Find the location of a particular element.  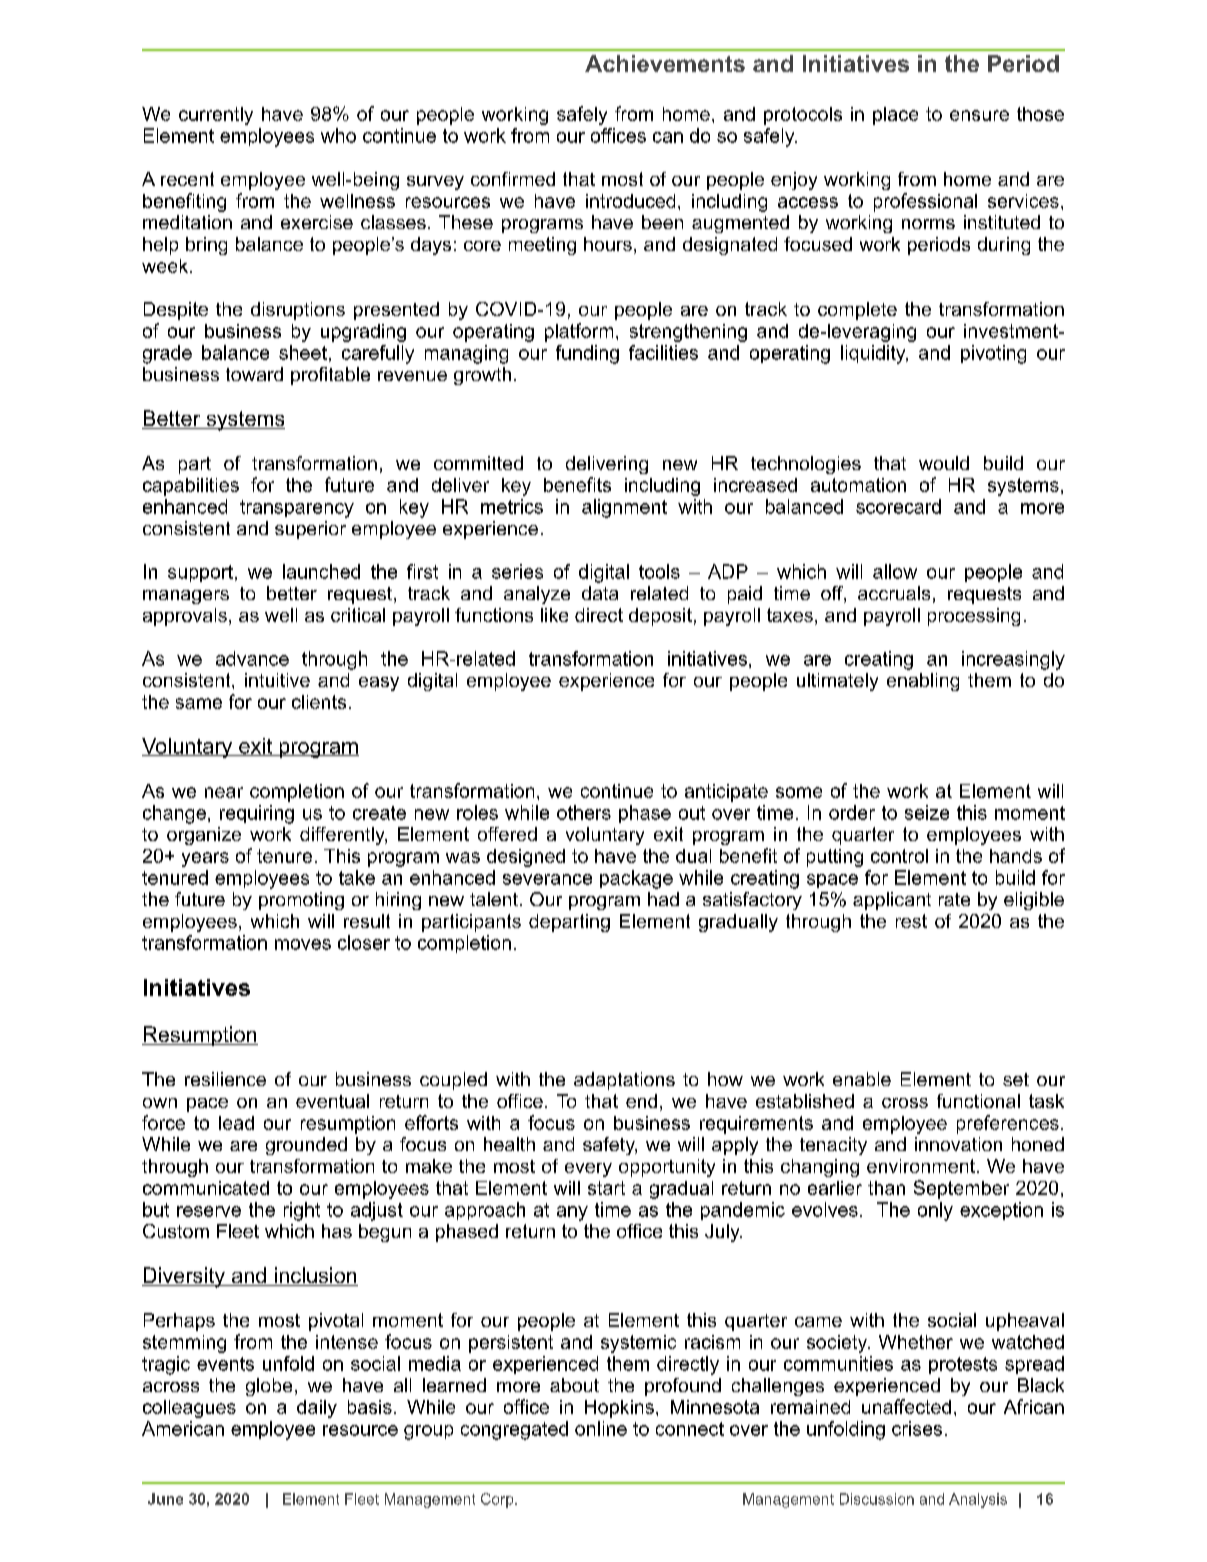

crises is located at coordinates (917, 1428).
